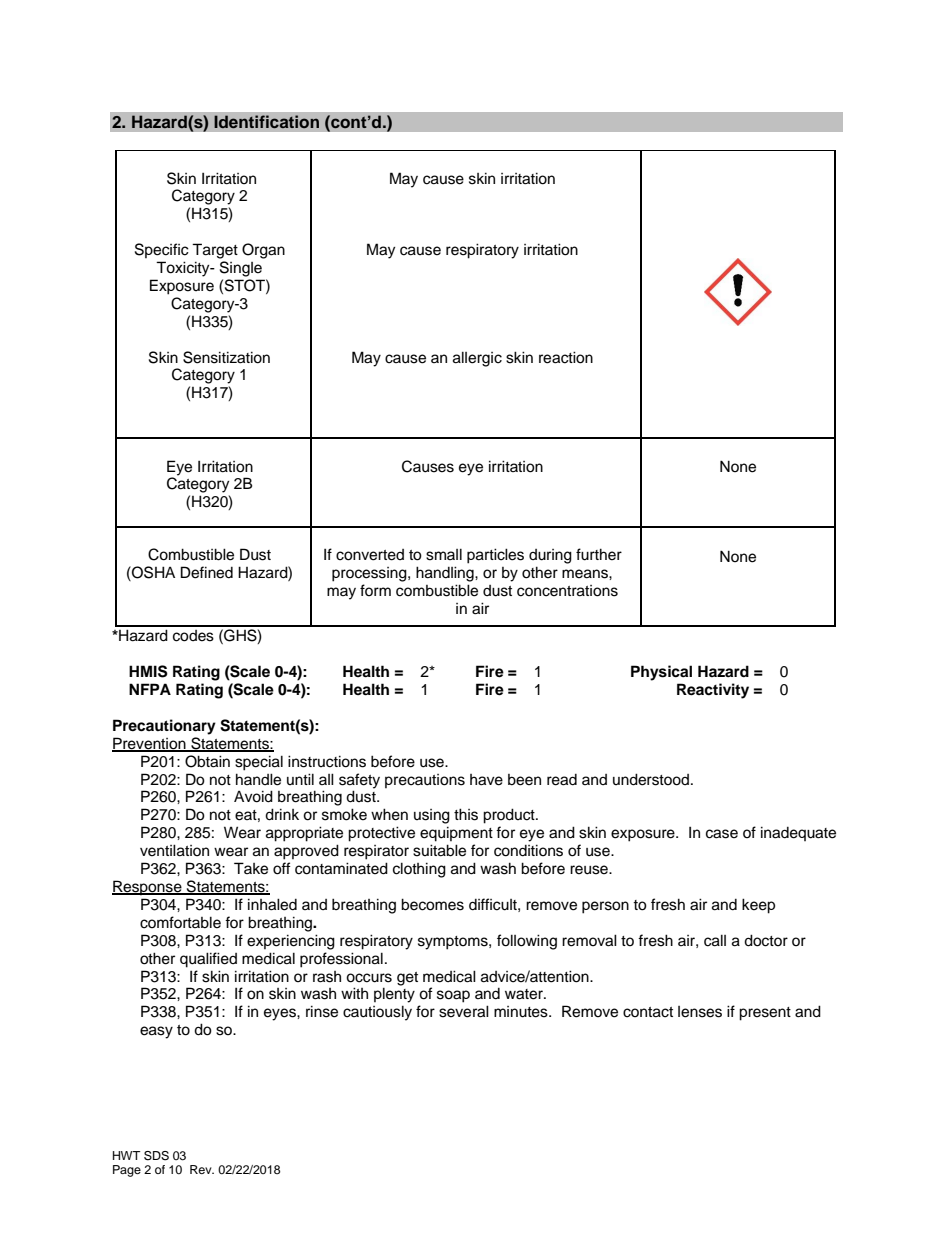 This page has height=1233, width=952. Describe the element at coordinates (566, 357) in the page. I see `reaction` at that location.
